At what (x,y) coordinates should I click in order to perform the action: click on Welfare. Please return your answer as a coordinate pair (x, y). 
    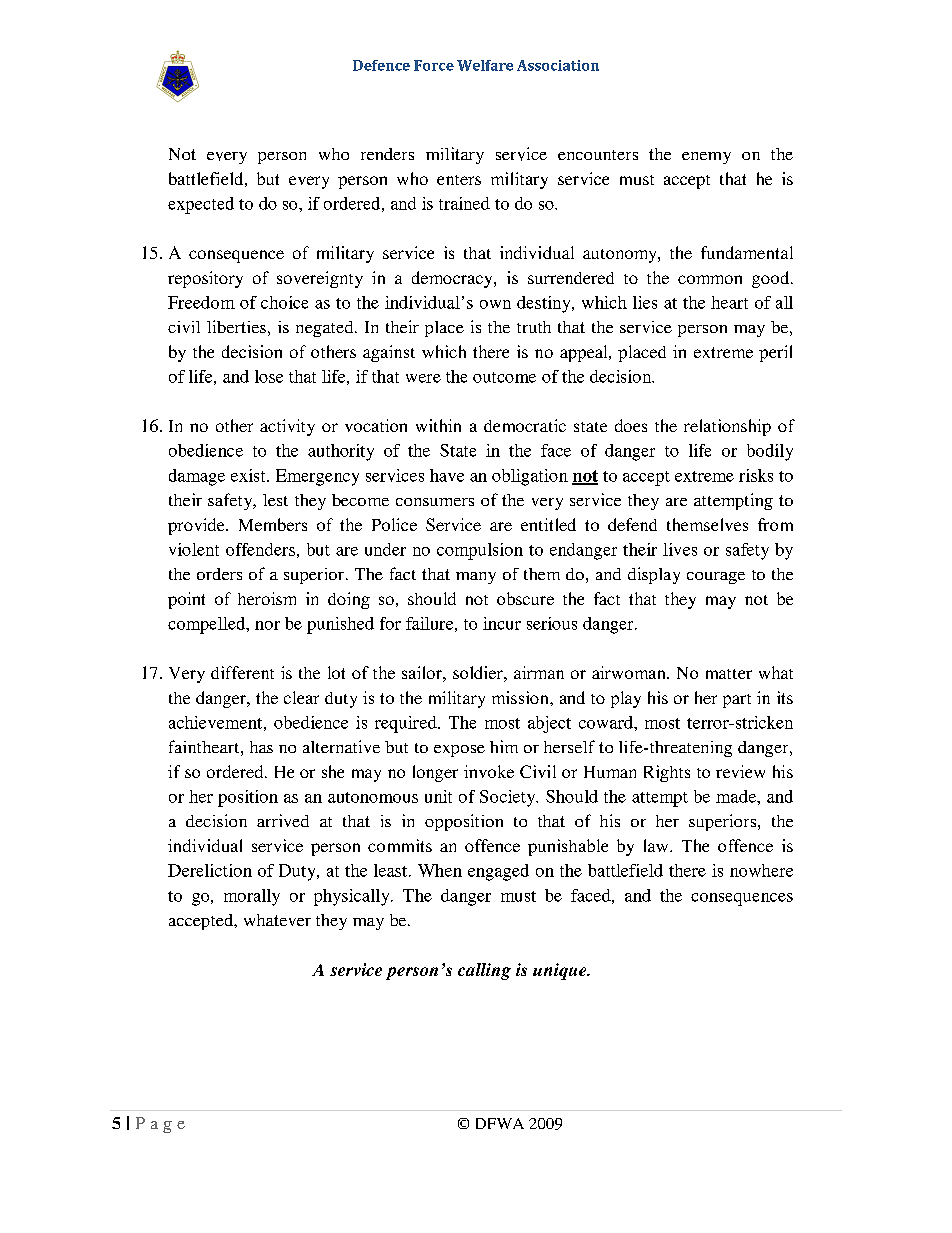
    Looking at the image, I should click on (485, 65).
